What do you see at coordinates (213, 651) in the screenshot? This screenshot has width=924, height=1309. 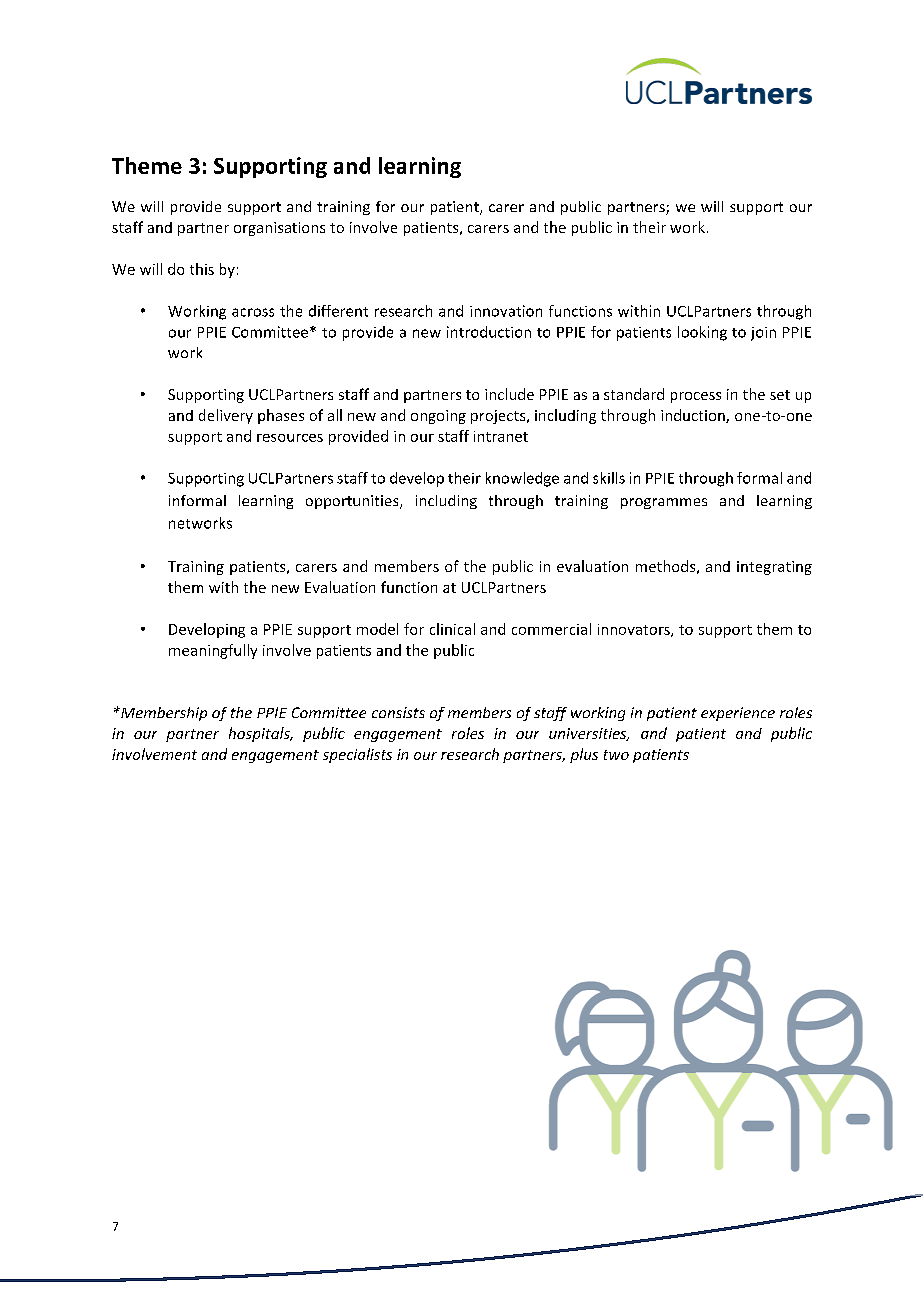 I see `meaningfully` at bounding box center [213, 651].
